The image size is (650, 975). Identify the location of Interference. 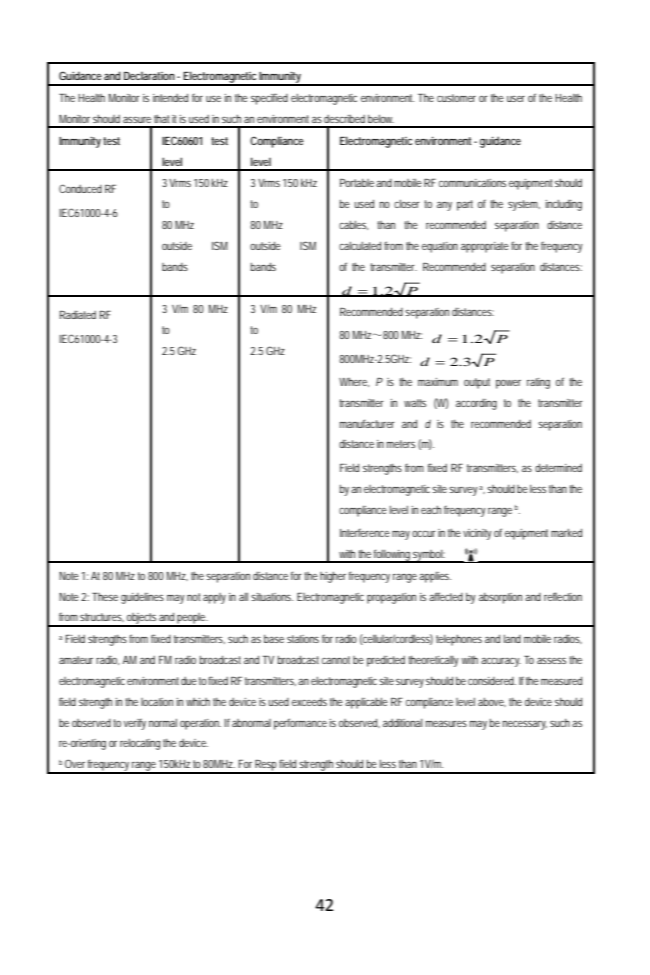
(365, 533).
